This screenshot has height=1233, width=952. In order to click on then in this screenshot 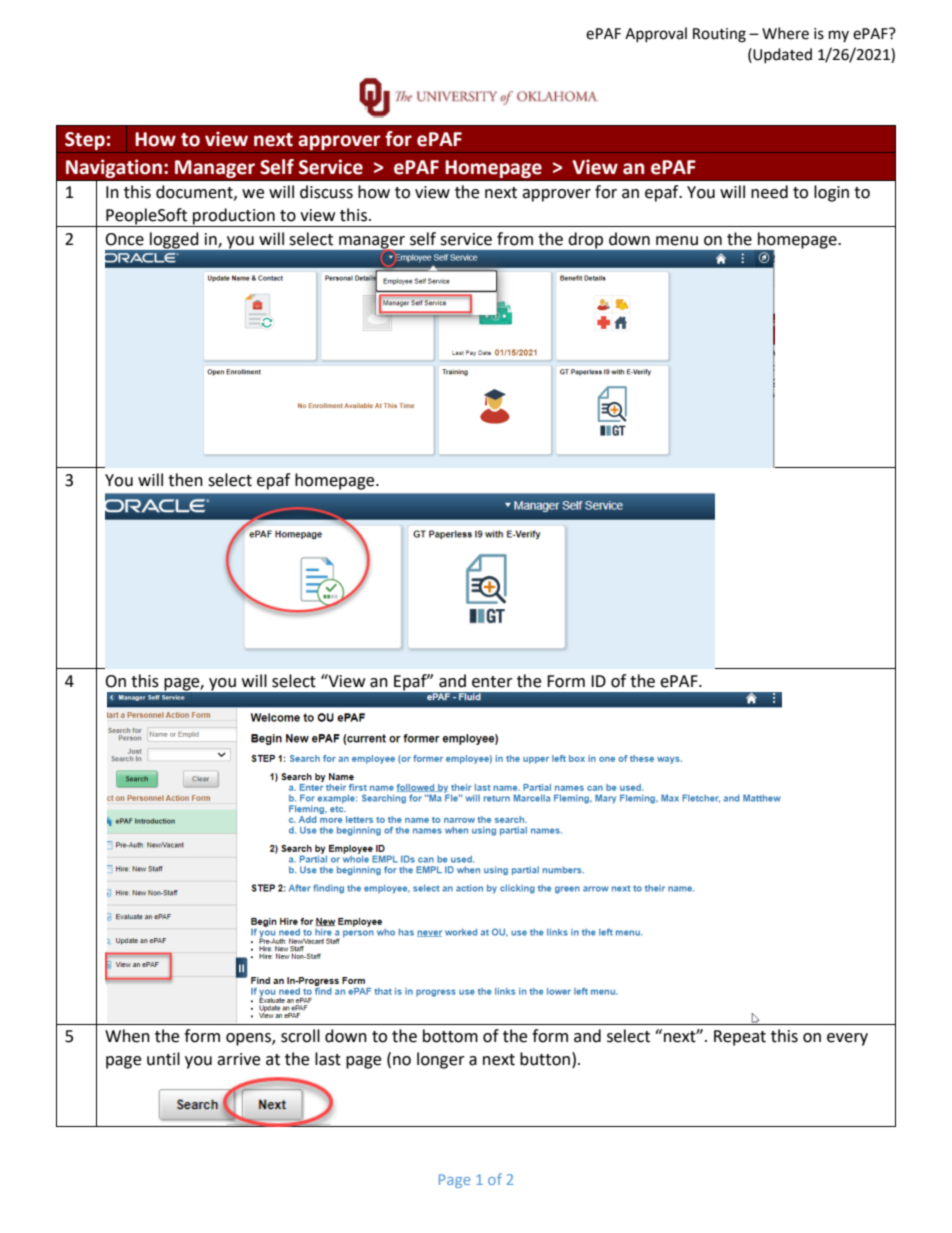, I will do `click(185, 480)`.
